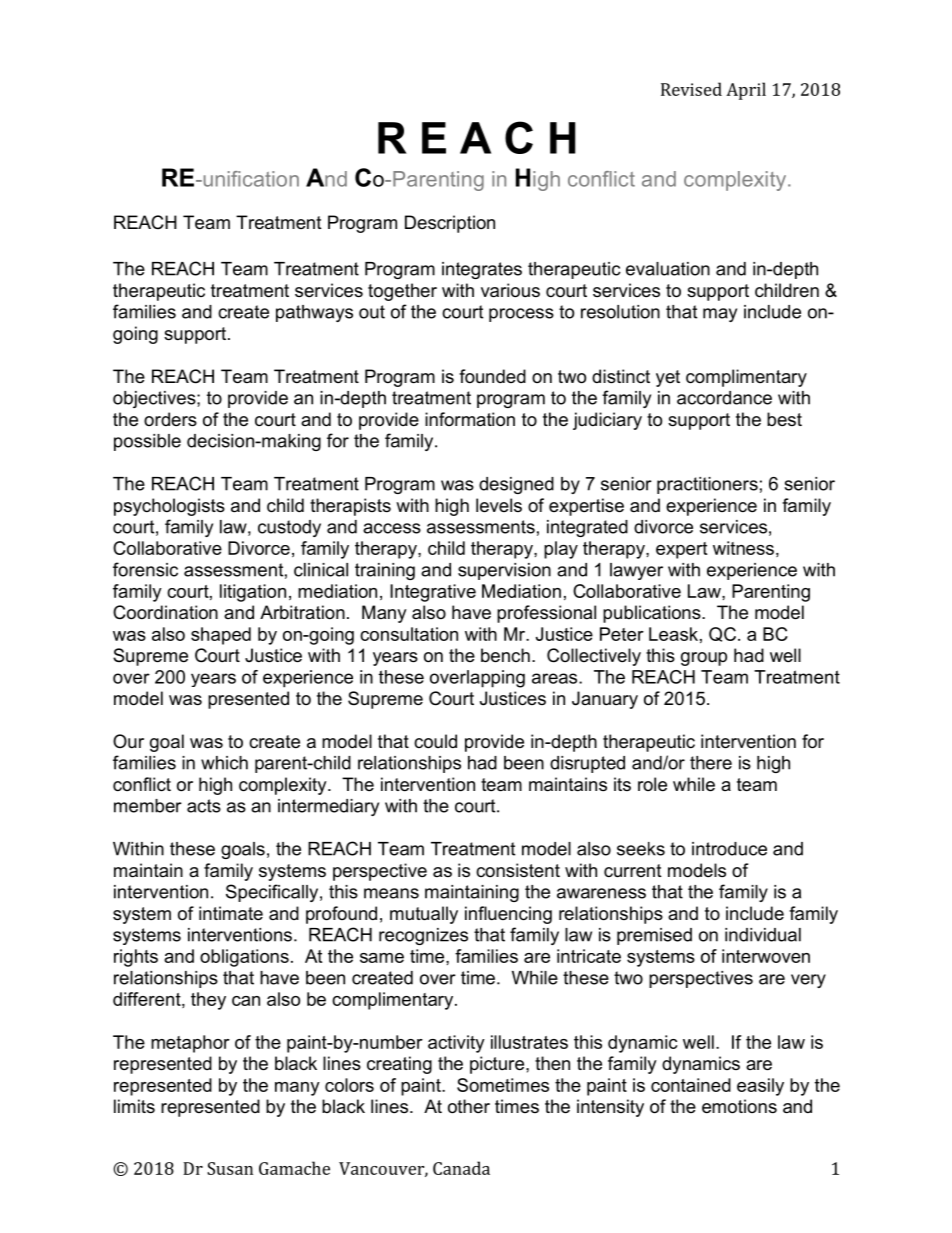 The width and height of the screenshot is (952, 1233). Describe the element at coordinates (314, 313) in the screenshot. I see `pathways` at that location.
